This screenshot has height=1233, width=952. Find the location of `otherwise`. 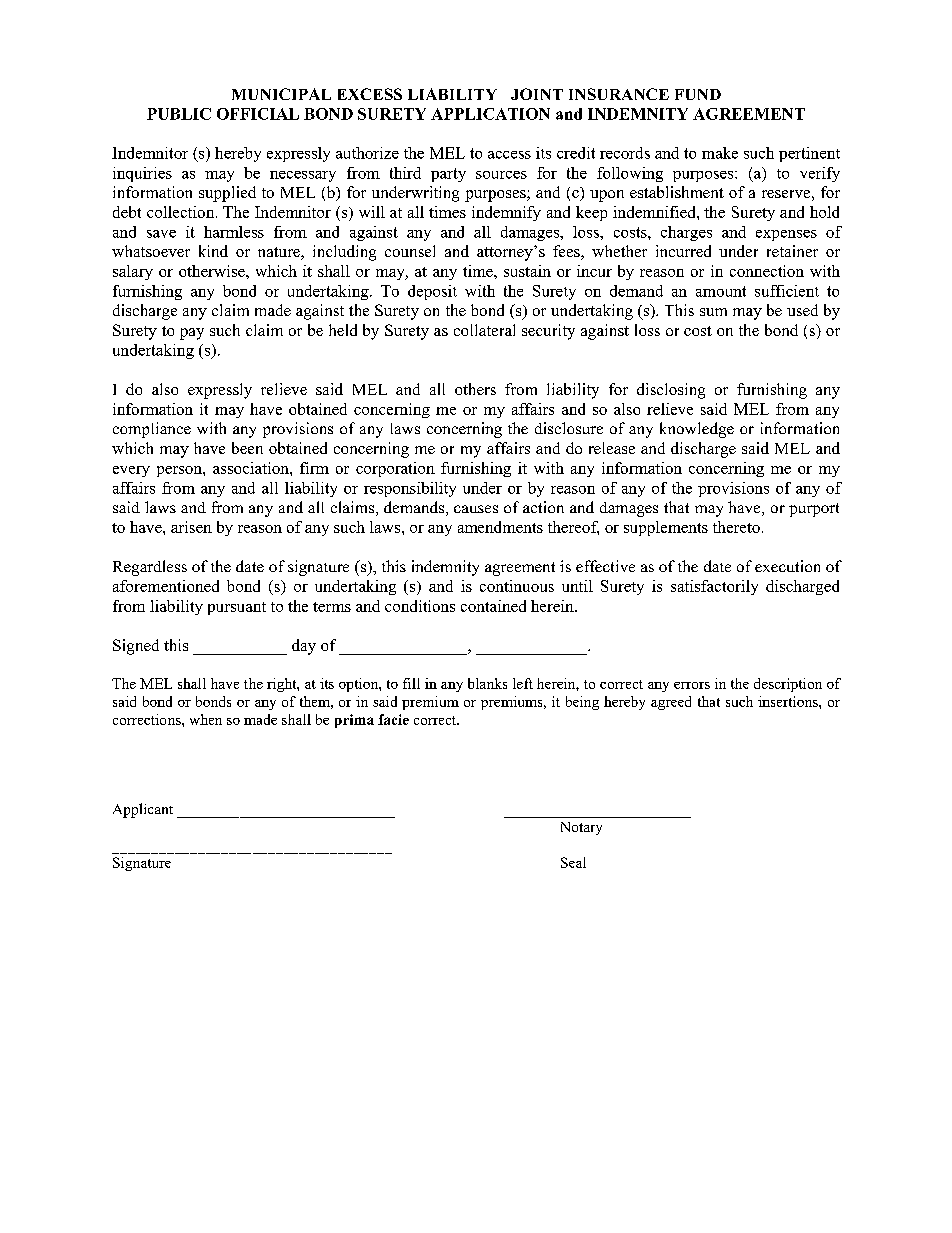

otherwise is located at coordinates (213, 271).
